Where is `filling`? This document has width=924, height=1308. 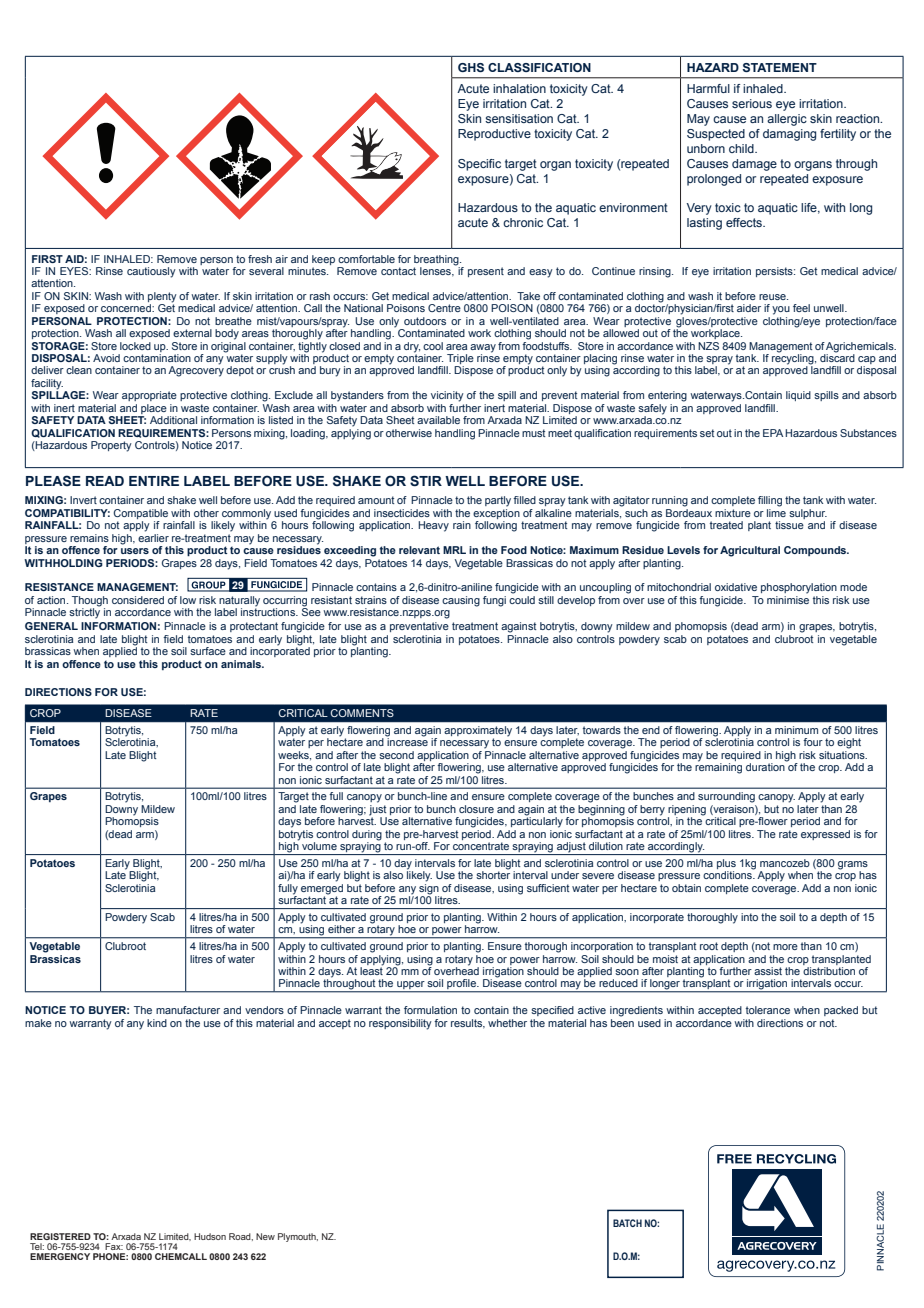 filling is located at coordinates (770, 501).
